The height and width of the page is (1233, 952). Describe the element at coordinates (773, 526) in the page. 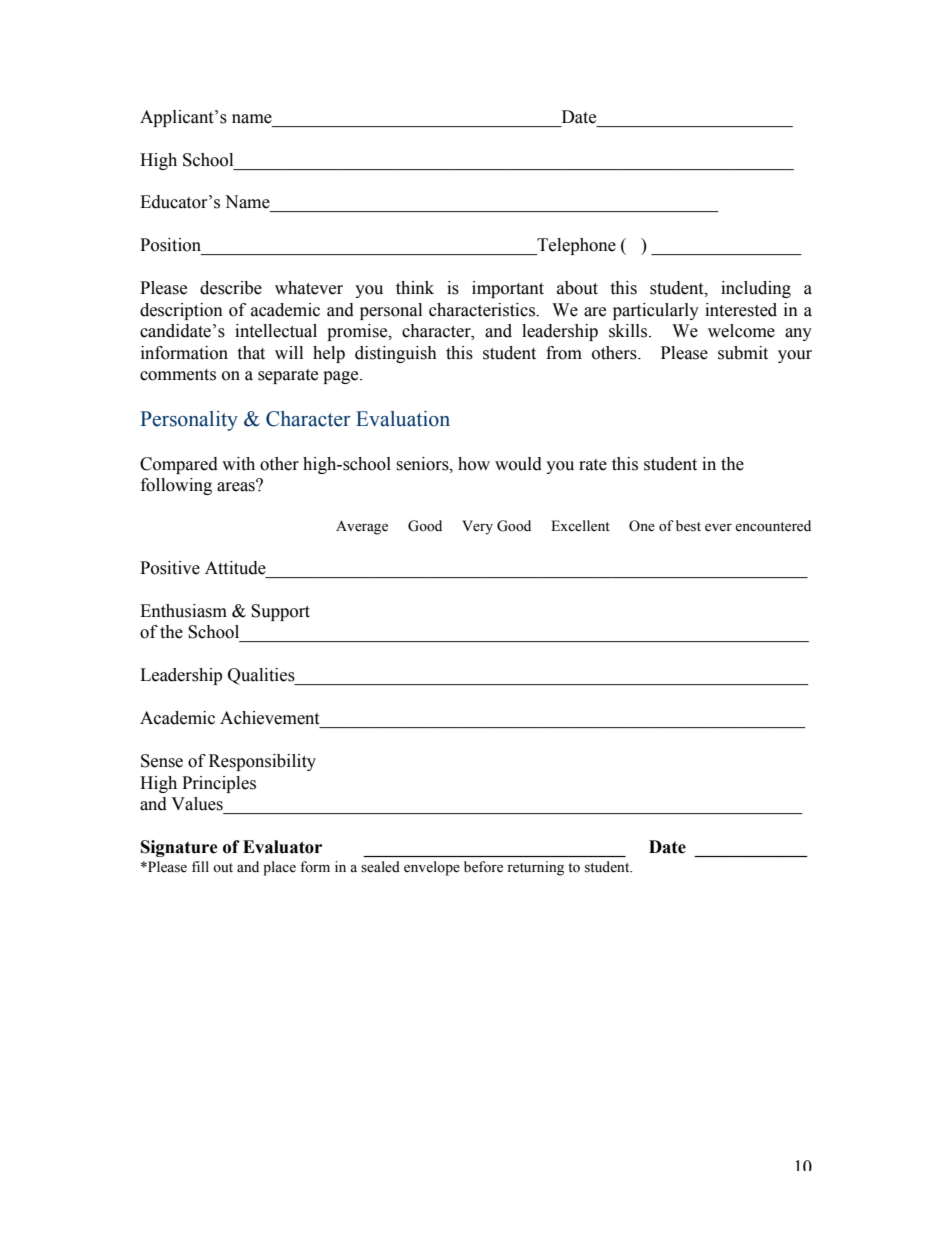

I see `encountered` at that location.
